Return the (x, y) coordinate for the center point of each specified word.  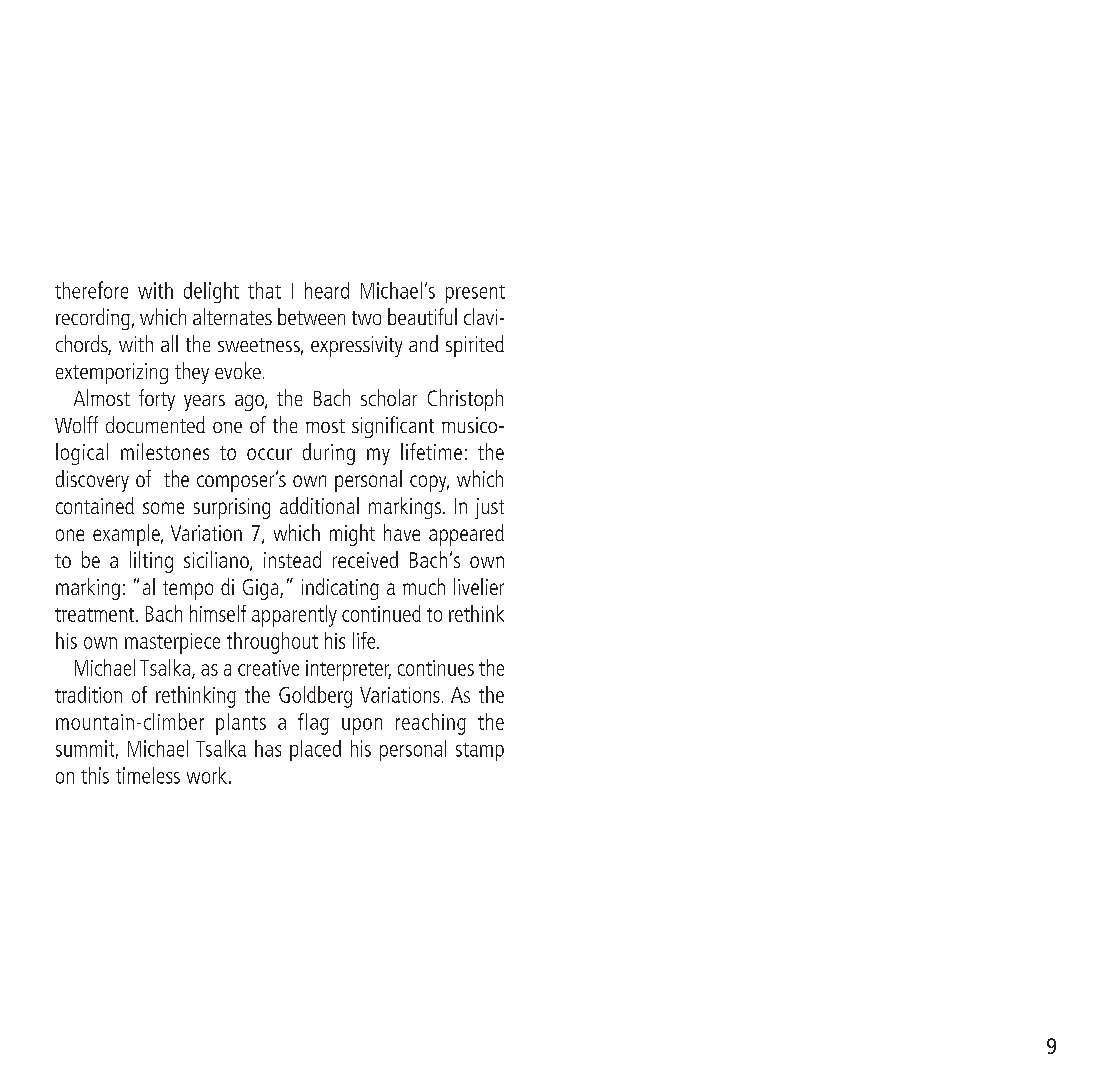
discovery (92, 481)
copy (429, 483)
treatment (94, 615)
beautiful (422, 316)
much (424, 586)
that (264, 290)
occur (269, 454)
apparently (294, 616)
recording (93, 319)
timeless (148, 775)
